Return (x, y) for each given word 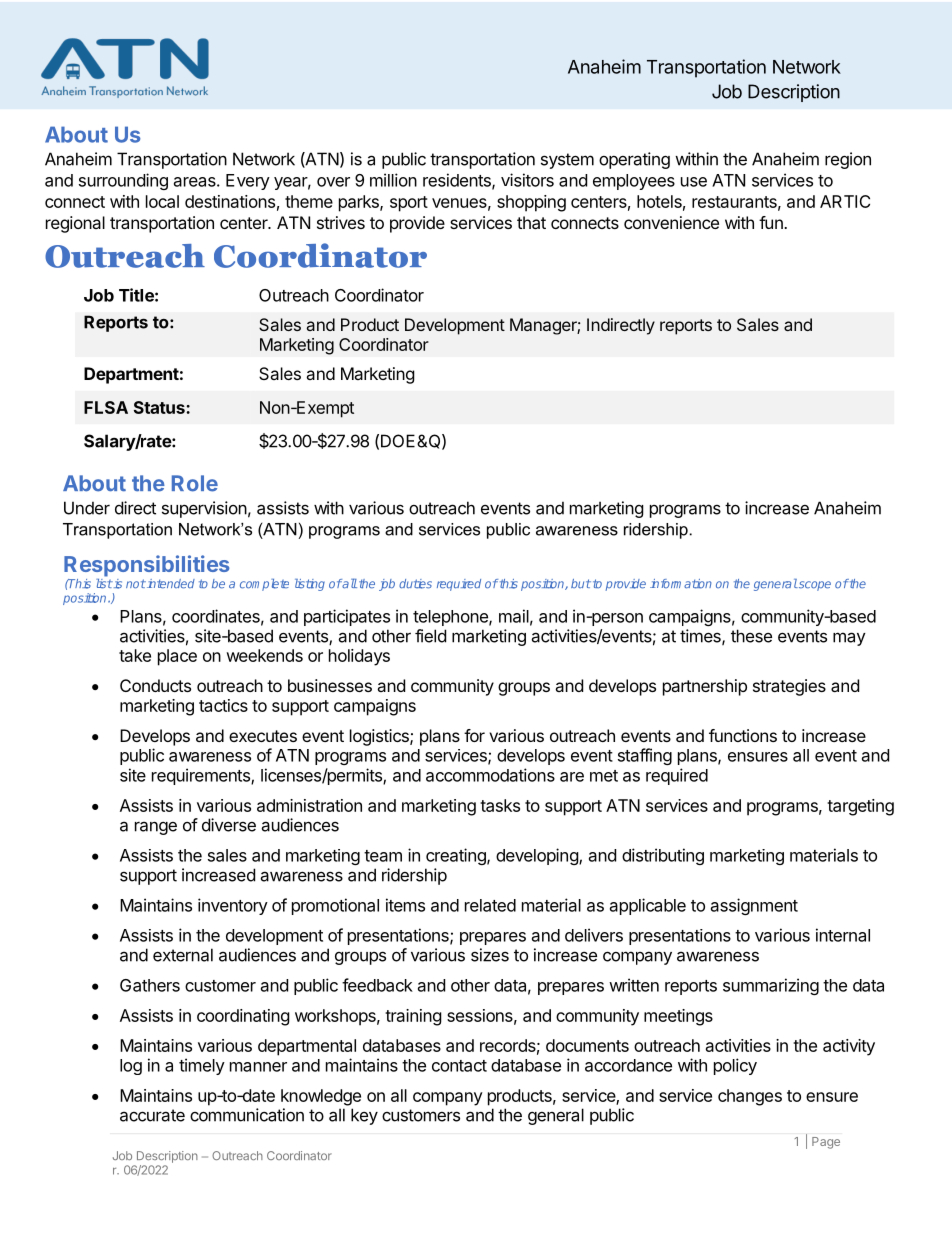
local (162, 201)
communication (247, 1115)
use (694, 182)
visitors (527, 180)
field (430, 636)
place (177, 657)
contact (459, 1066)
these (751, 636)
